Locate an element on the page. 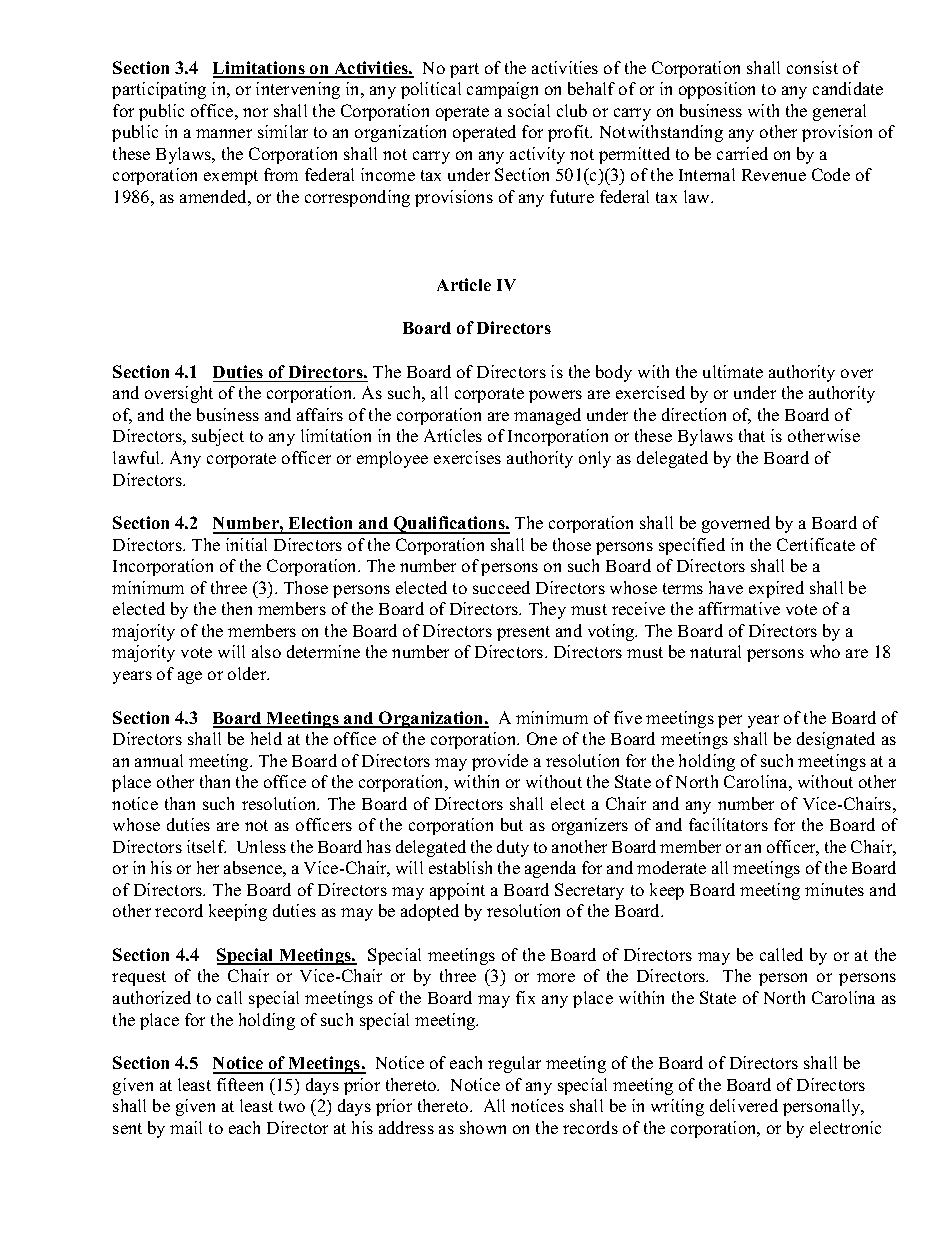 The width and height of the document is (952, 1233). delivered is located at coordinates (744, 1105).
